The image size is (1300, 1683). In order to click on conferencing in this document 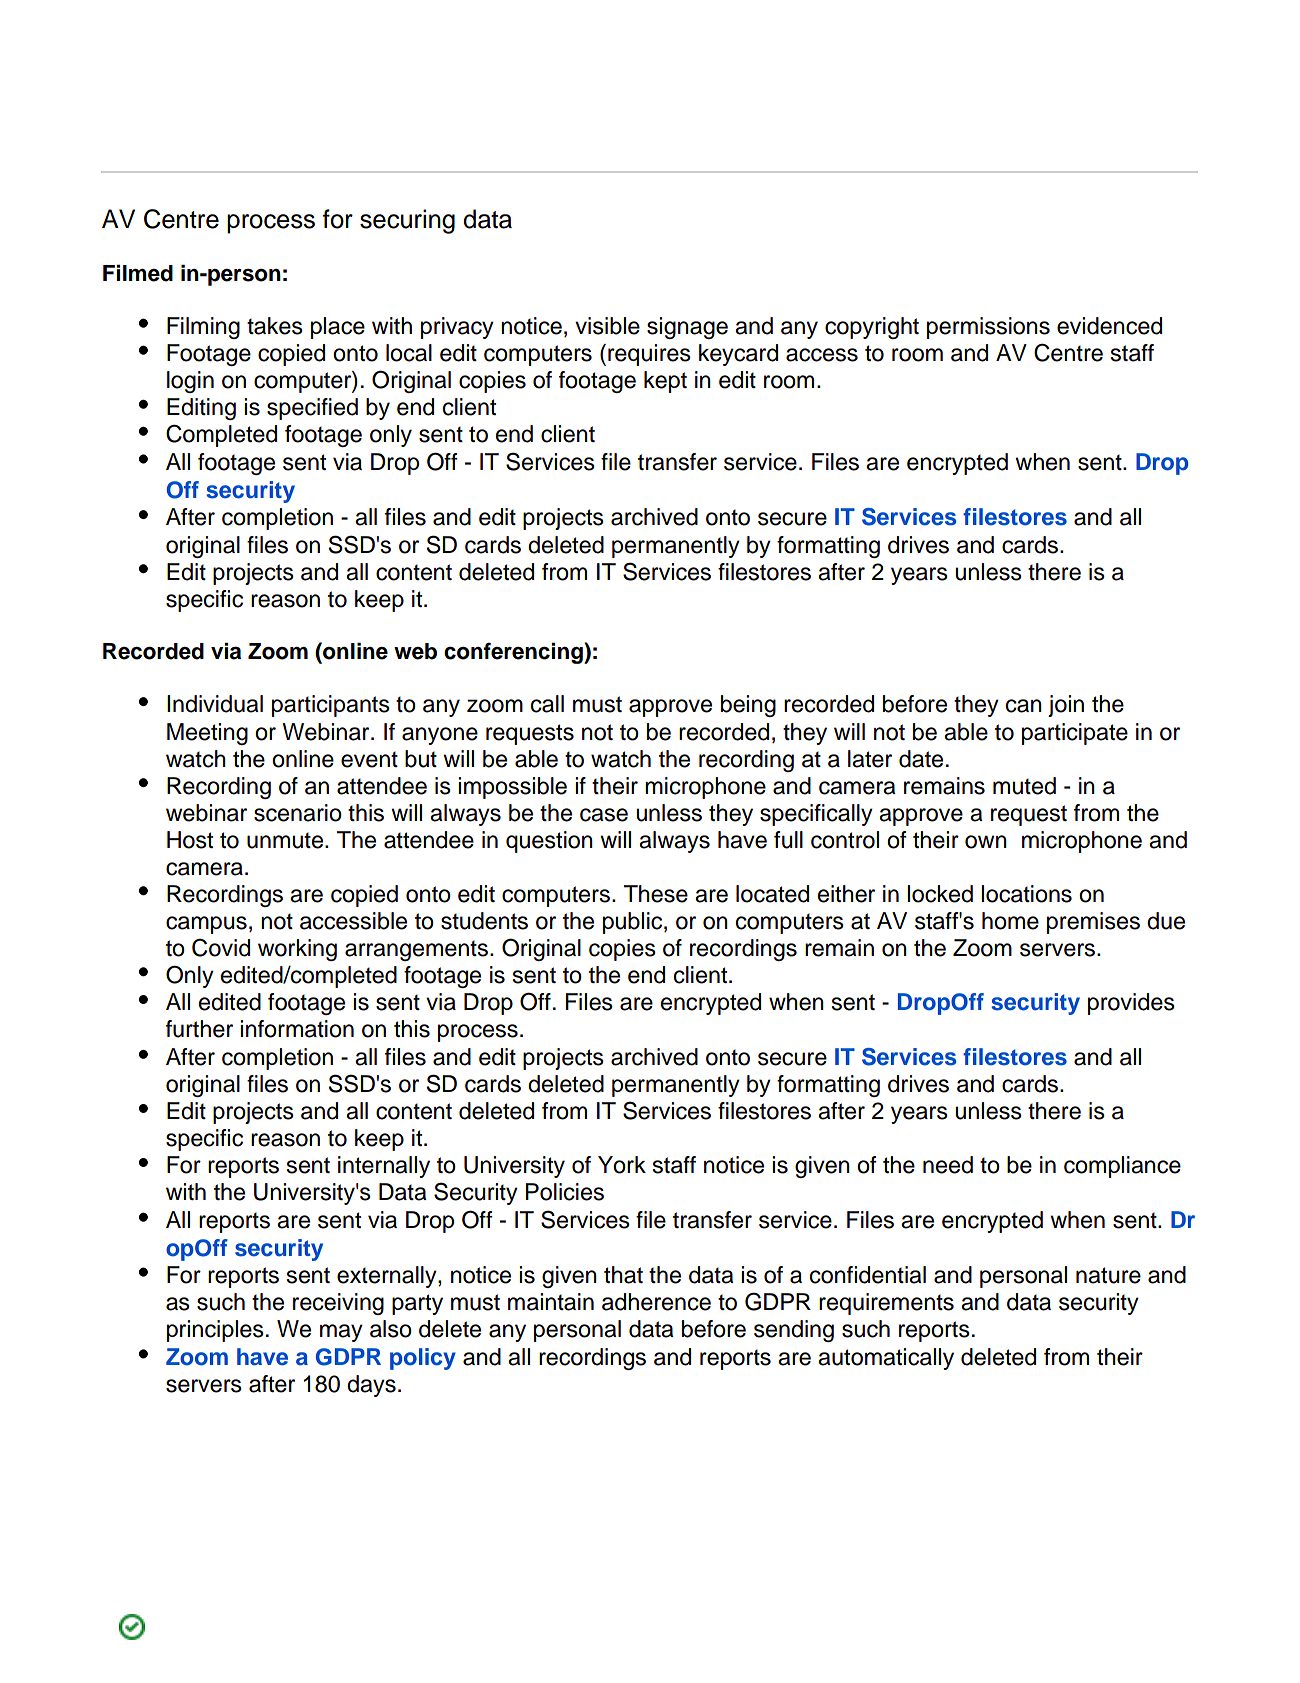, I will do `click(514, 653)`.
